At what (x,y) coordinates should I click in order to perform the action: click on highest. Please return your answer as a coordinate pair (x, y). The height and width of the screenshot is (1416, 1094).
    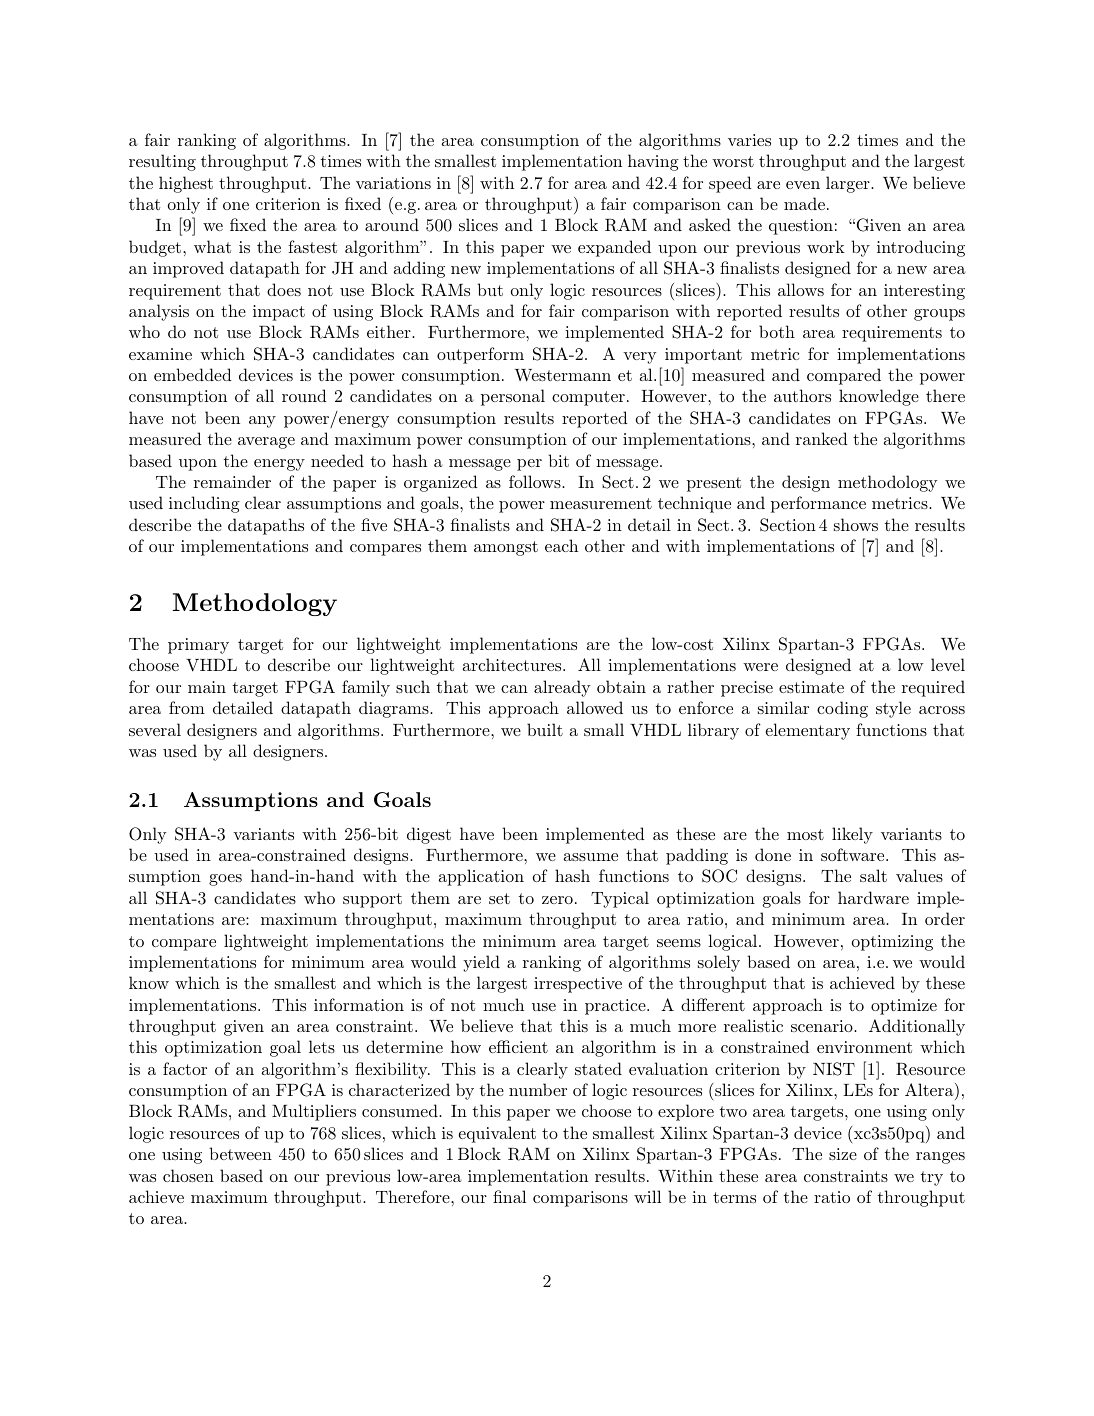
    Looking at the image, I should click on (186, 184).
